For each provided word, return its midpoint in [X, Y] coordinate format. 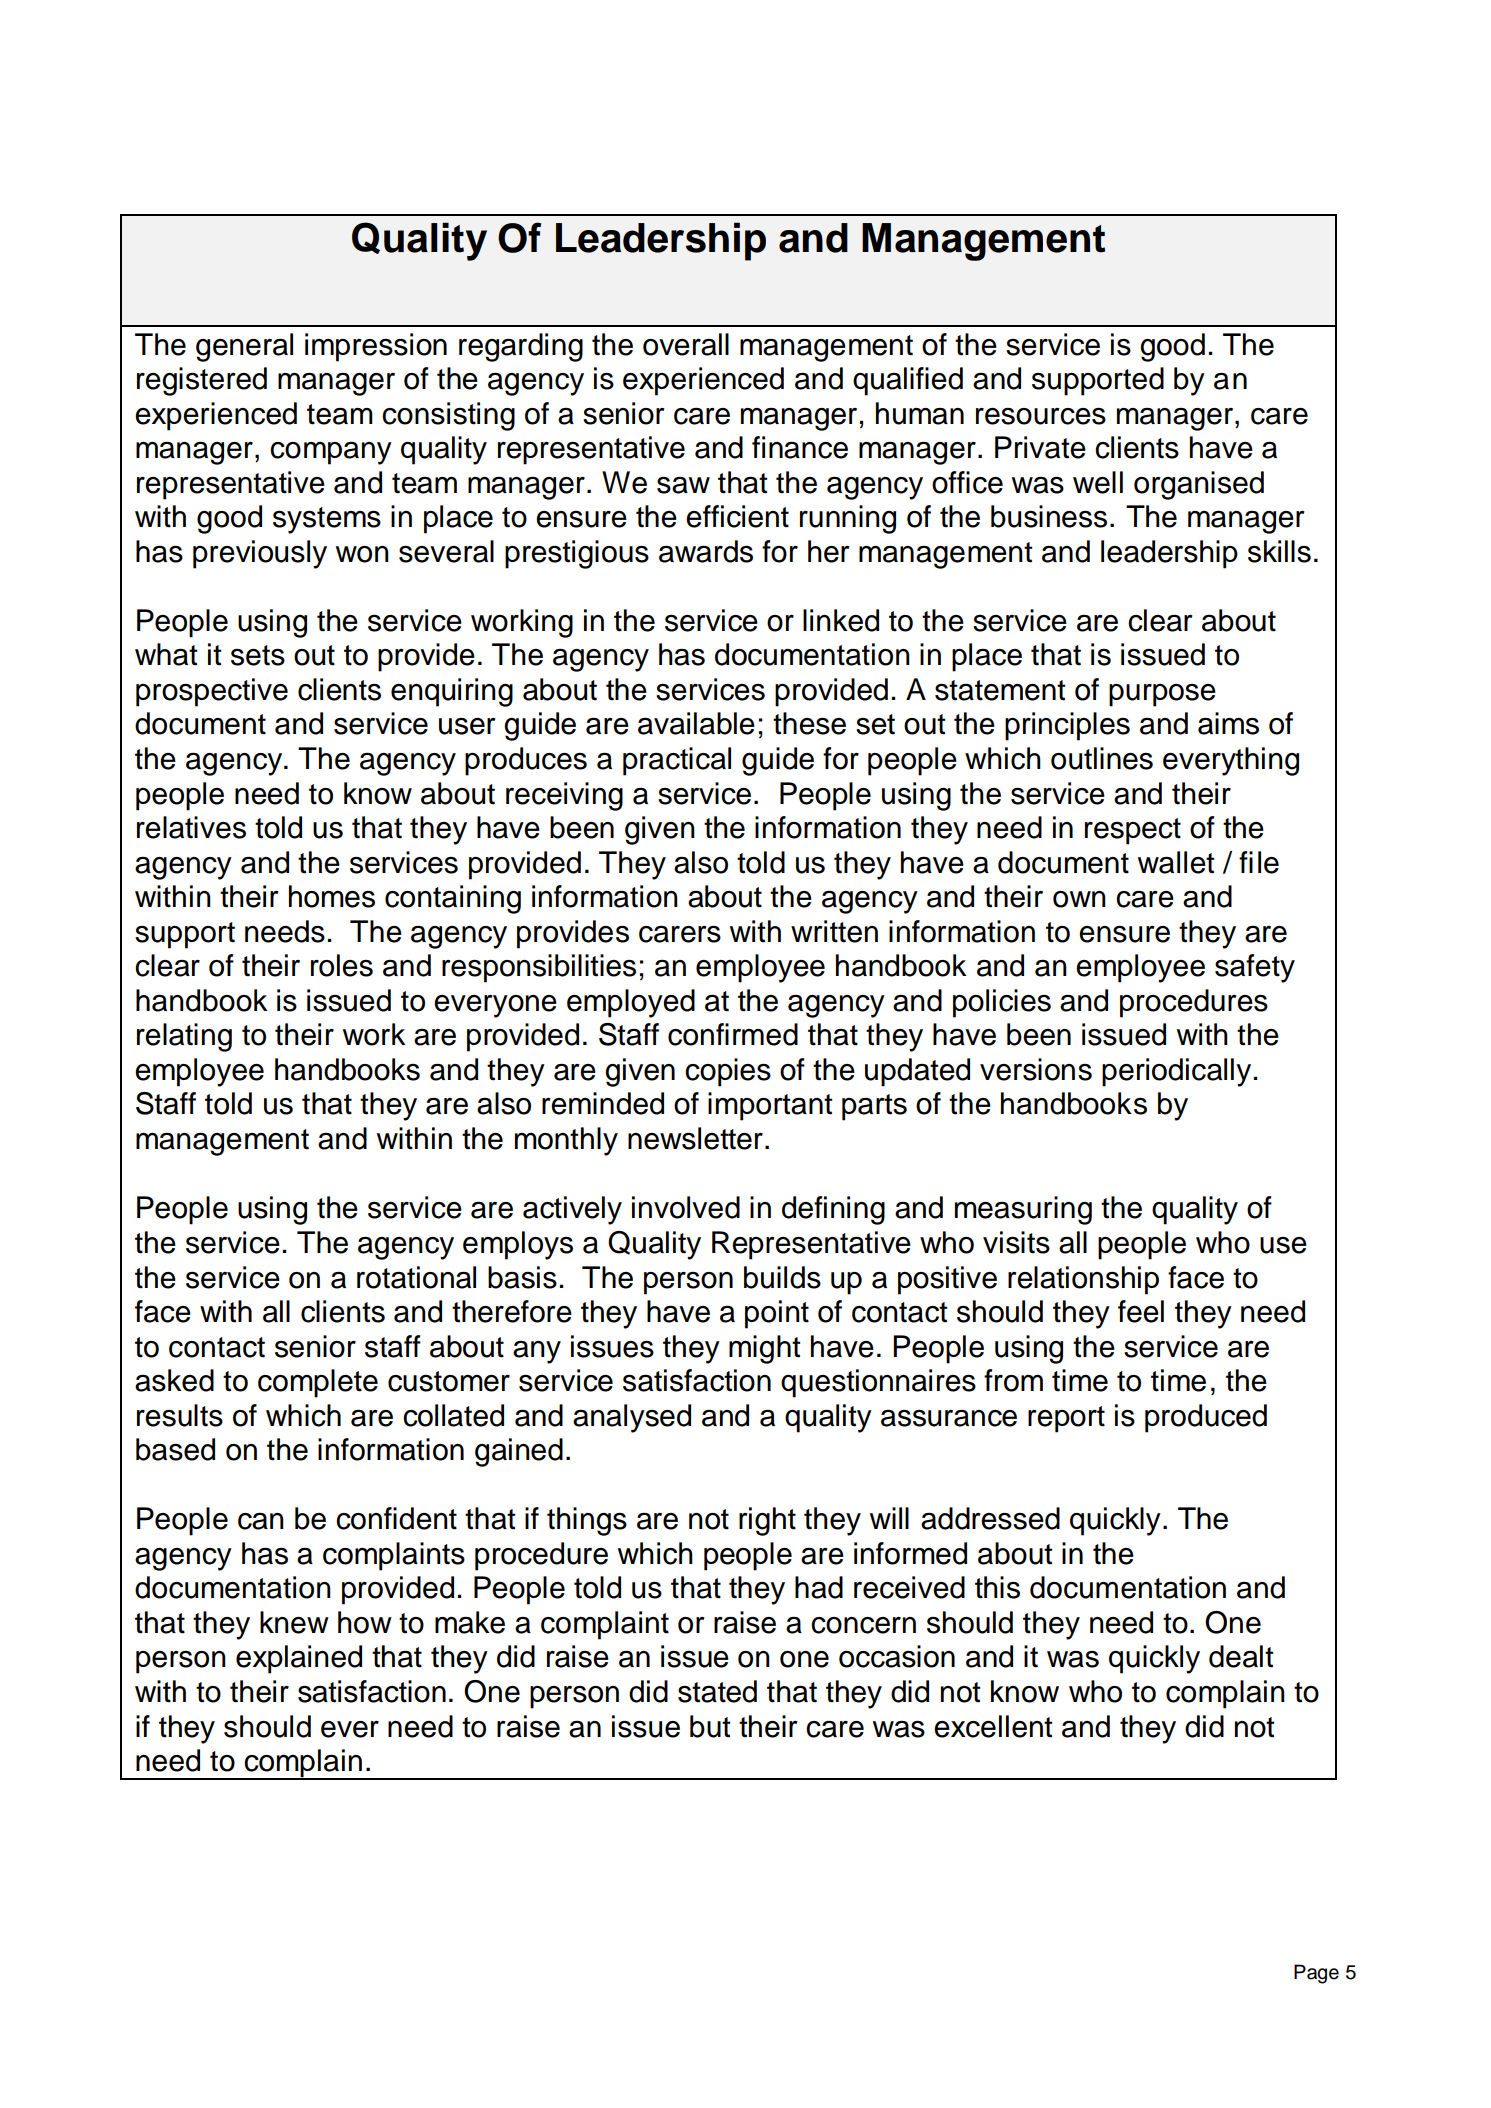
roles [342, 965]
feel [1141, 1311]
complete [318, 1383]
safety [1255, 968]
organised [1199, 485]
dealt [1241, 1656]
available [696, 723]
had [819, 1587]
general [244, 347]
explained [299, 1659]
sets [258, 655]
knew [294, 1622]
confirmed [733, 1034]
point [777, 1314]
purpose [1162, 695]
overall [686, 344]
